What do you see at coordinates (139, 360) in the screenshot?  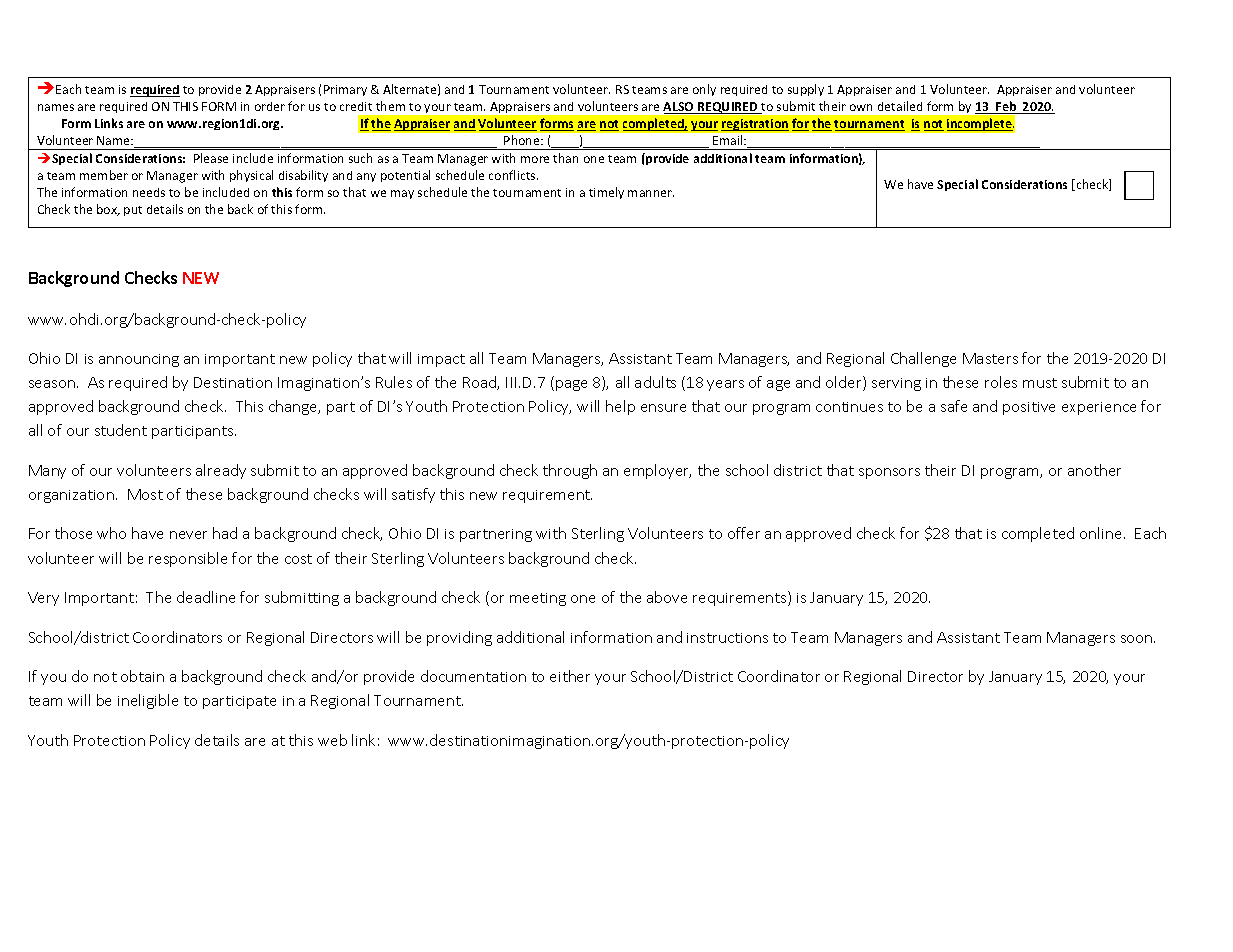 I see `announcing` at bounding box center [139, 360].
